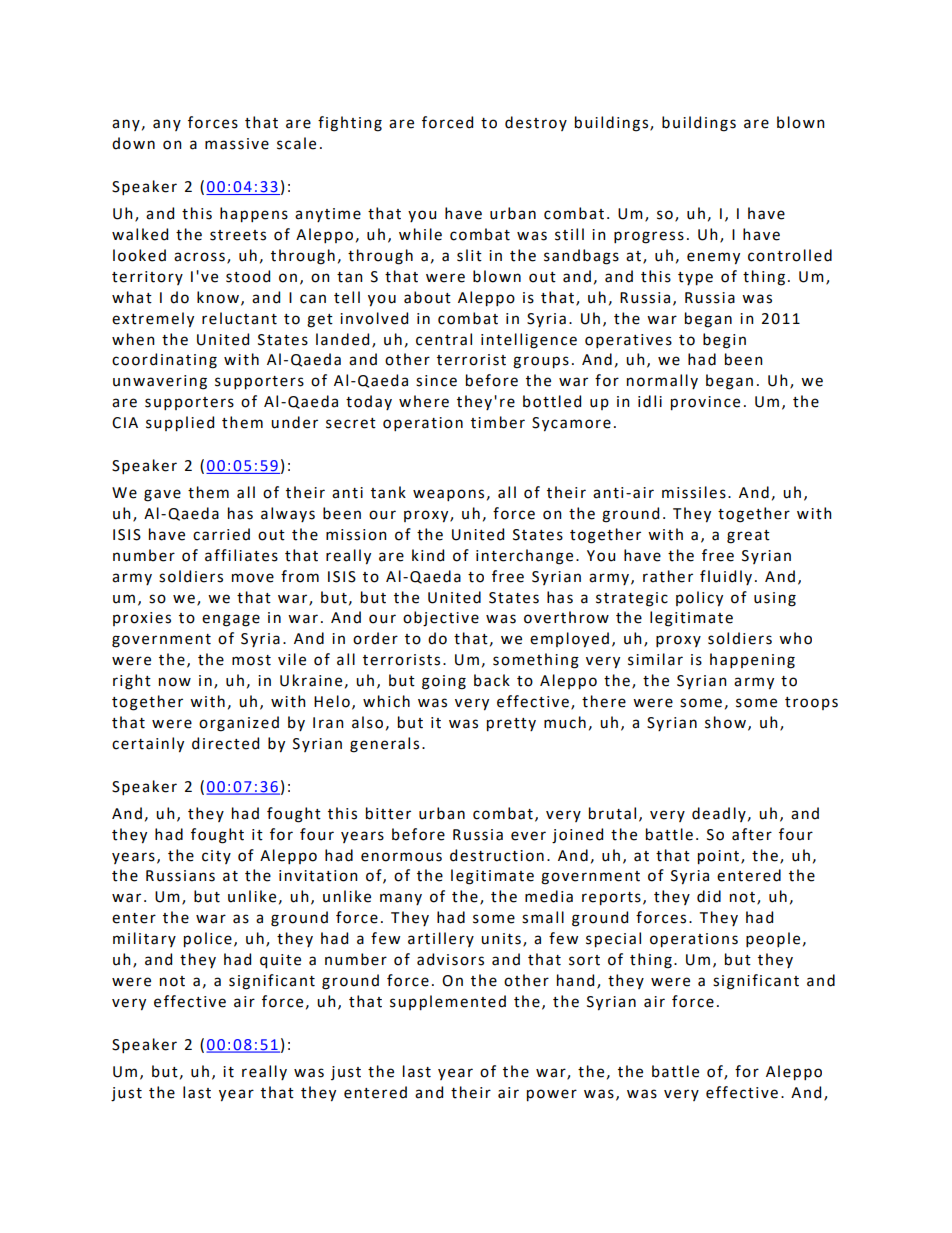 This screenshot has width=952, height=1233. I want to click on quite, so click(280, 961).
